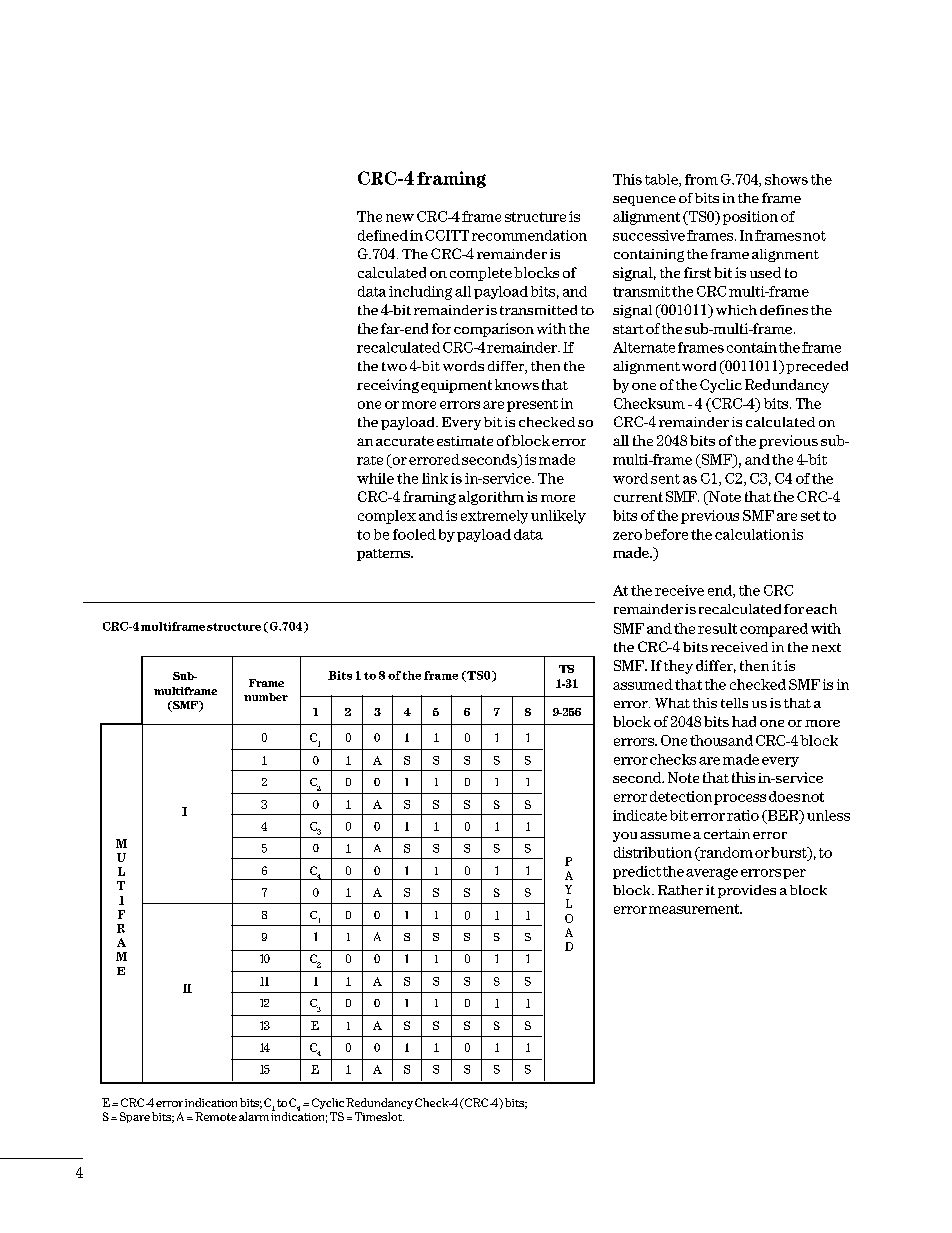 The width and height of the image is (952, 1233). I want to click on position, so click(750, 218).
